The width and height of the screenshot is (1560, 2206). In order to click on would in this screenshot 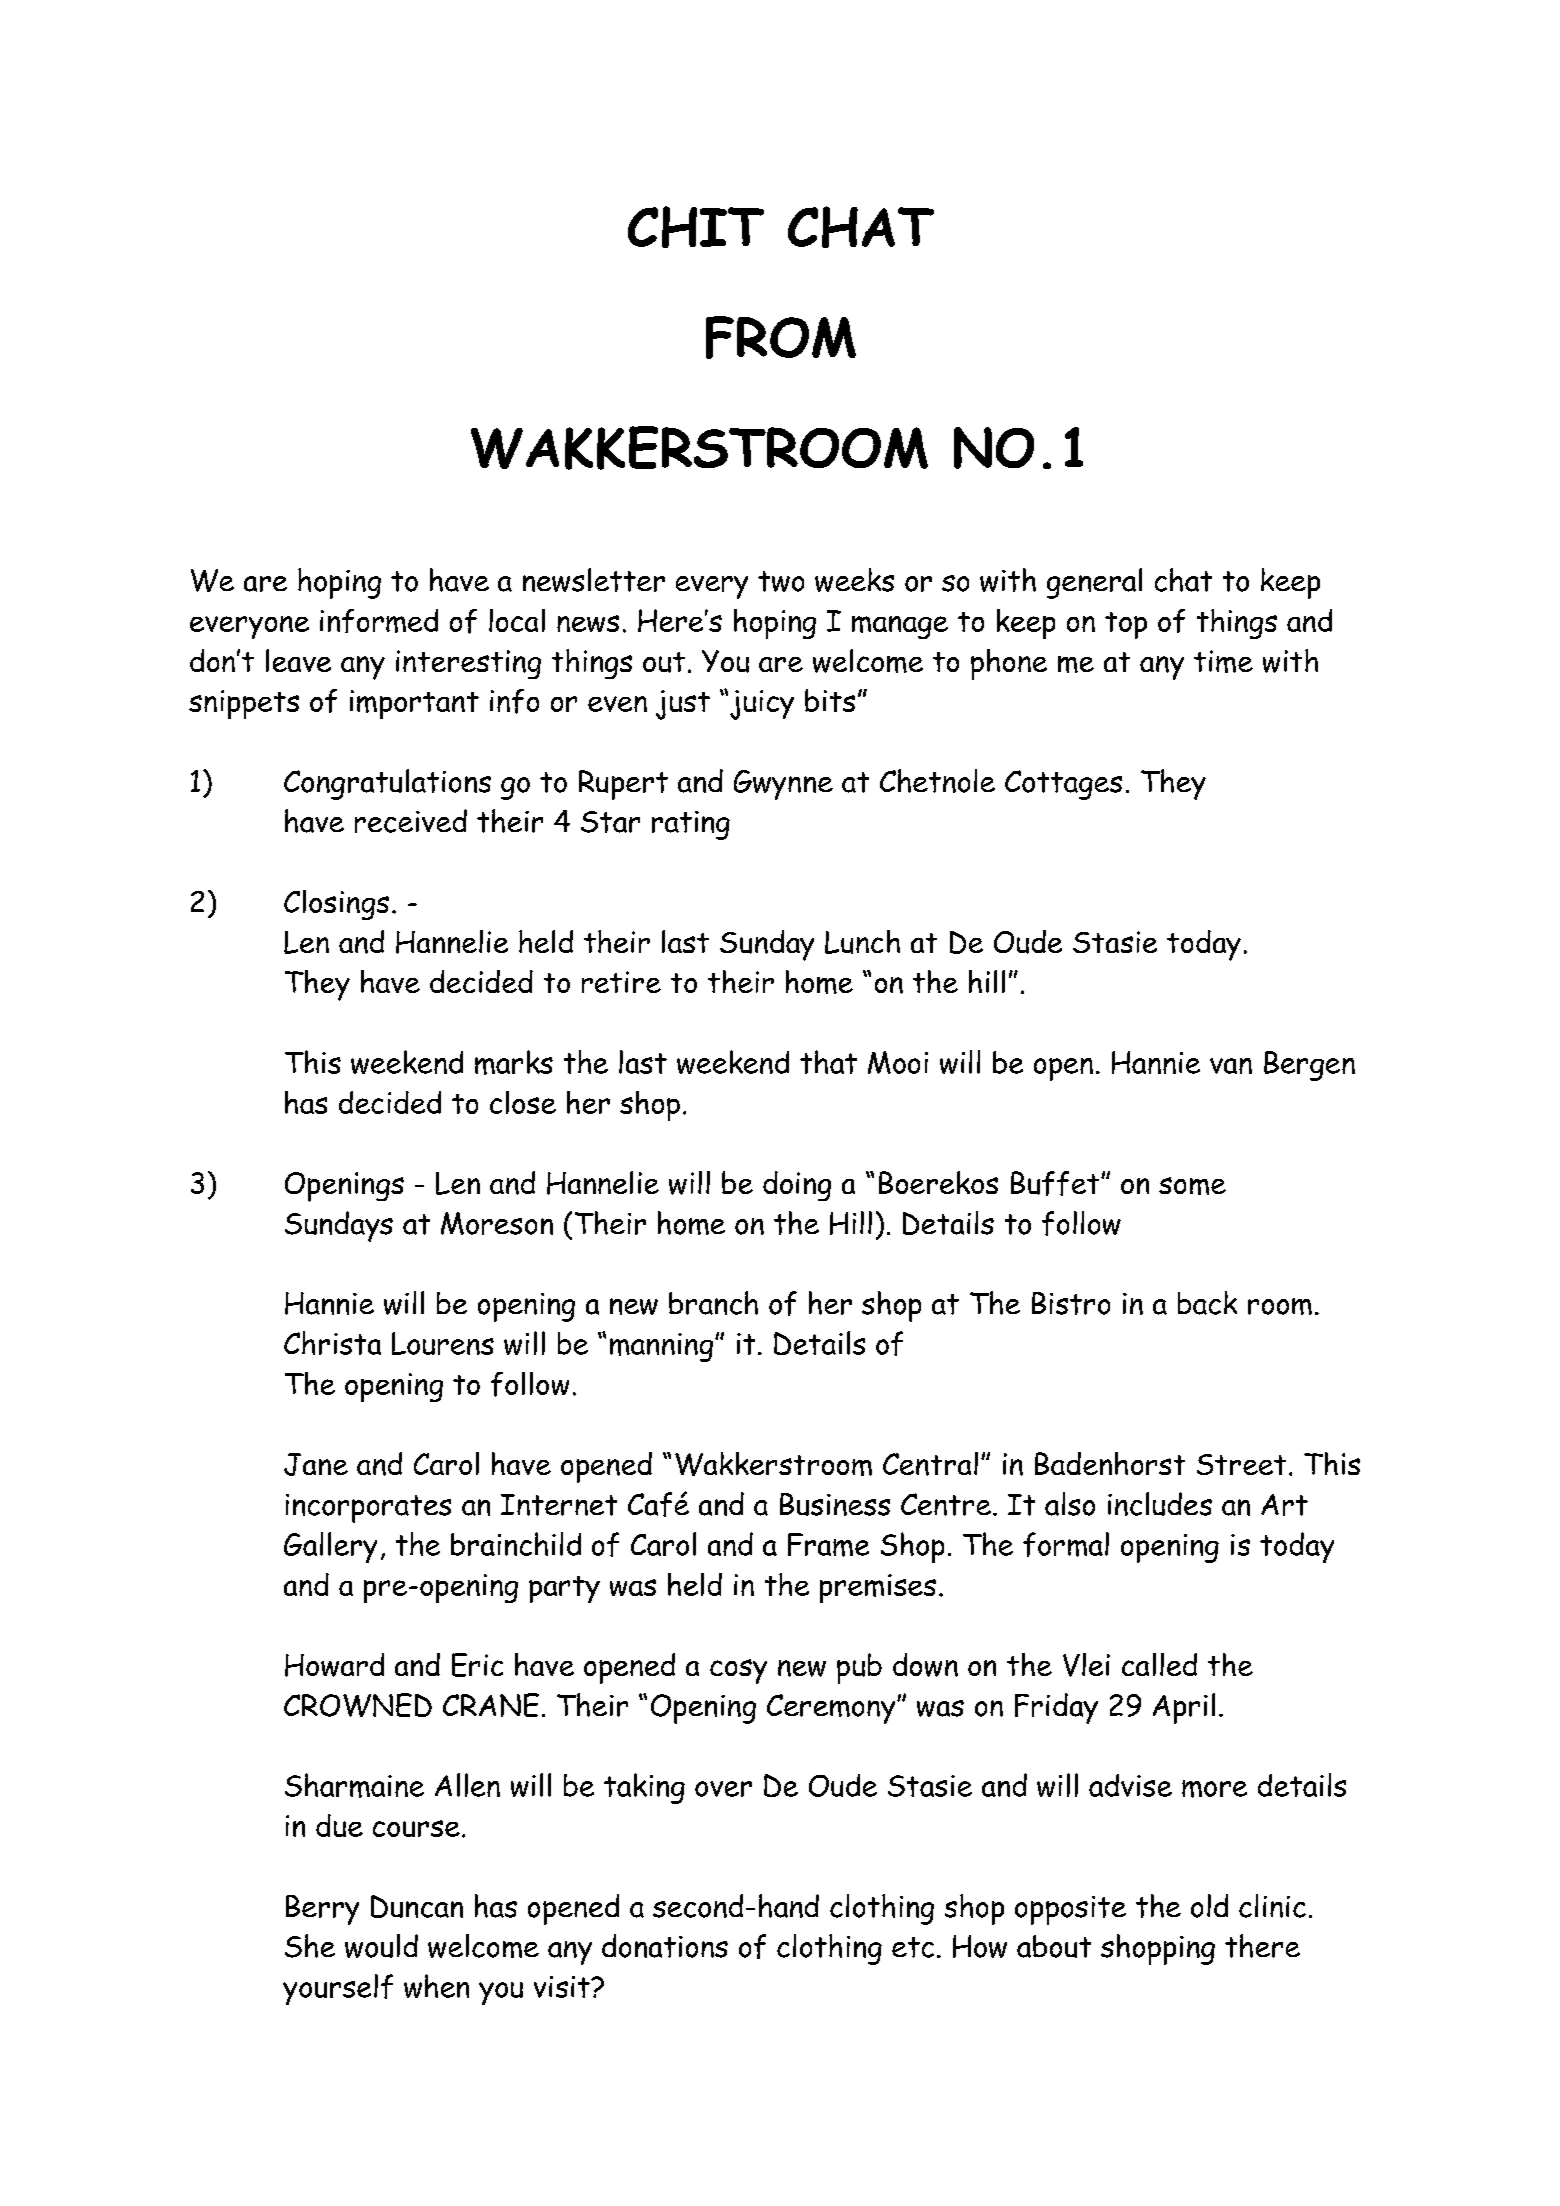, I will do `click(381, 1946)`.
